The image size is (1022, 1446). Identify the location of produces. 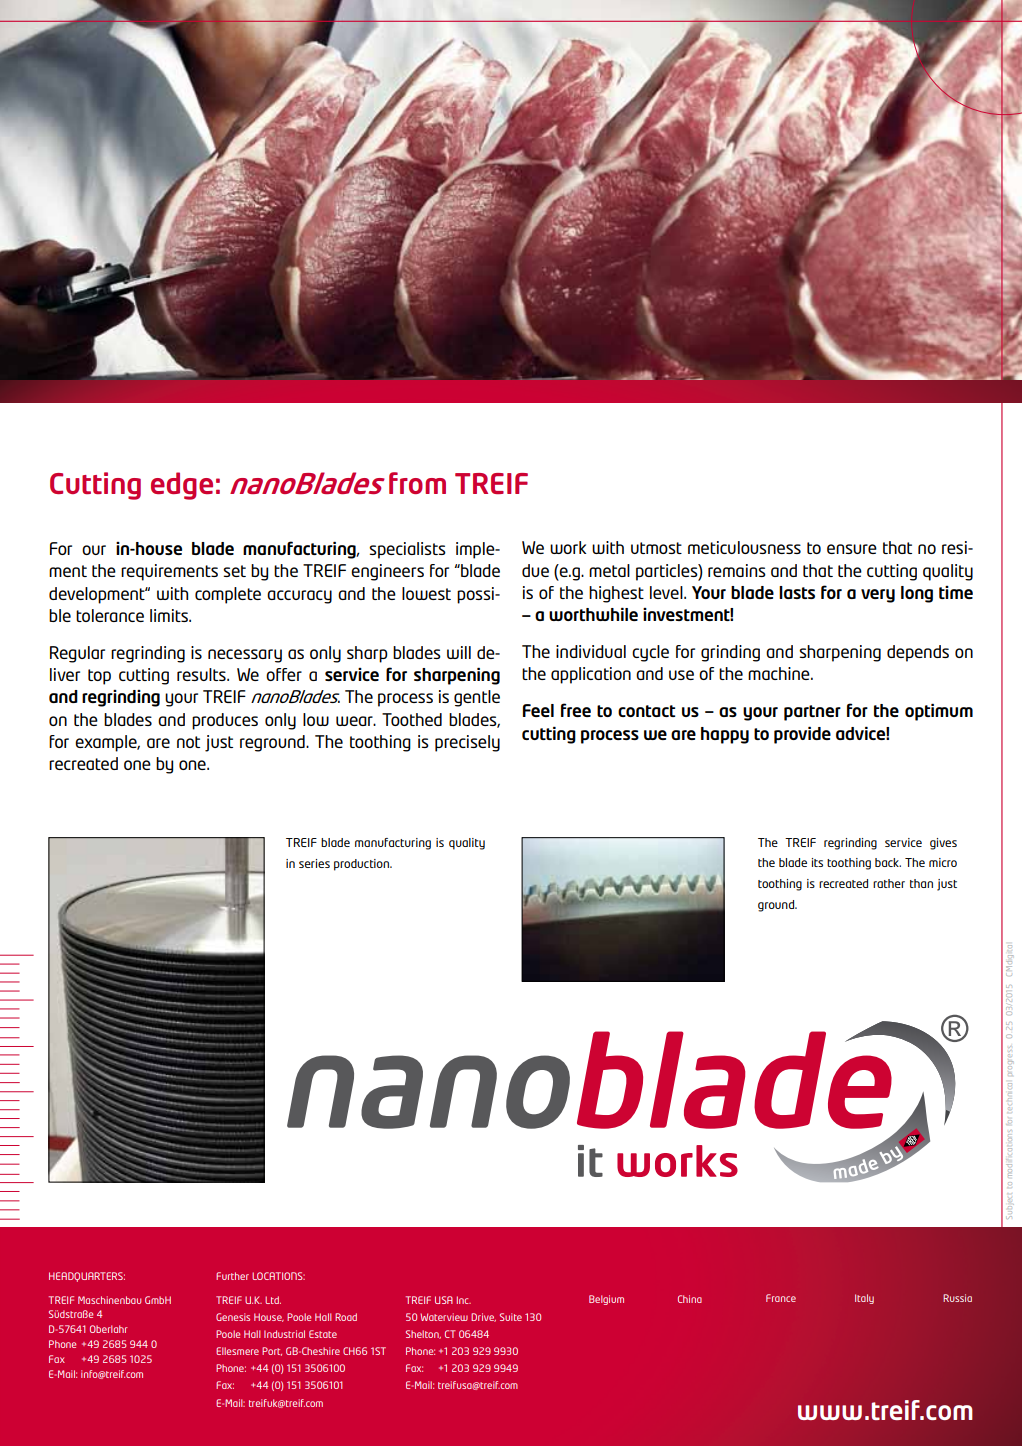
(225, 721).
